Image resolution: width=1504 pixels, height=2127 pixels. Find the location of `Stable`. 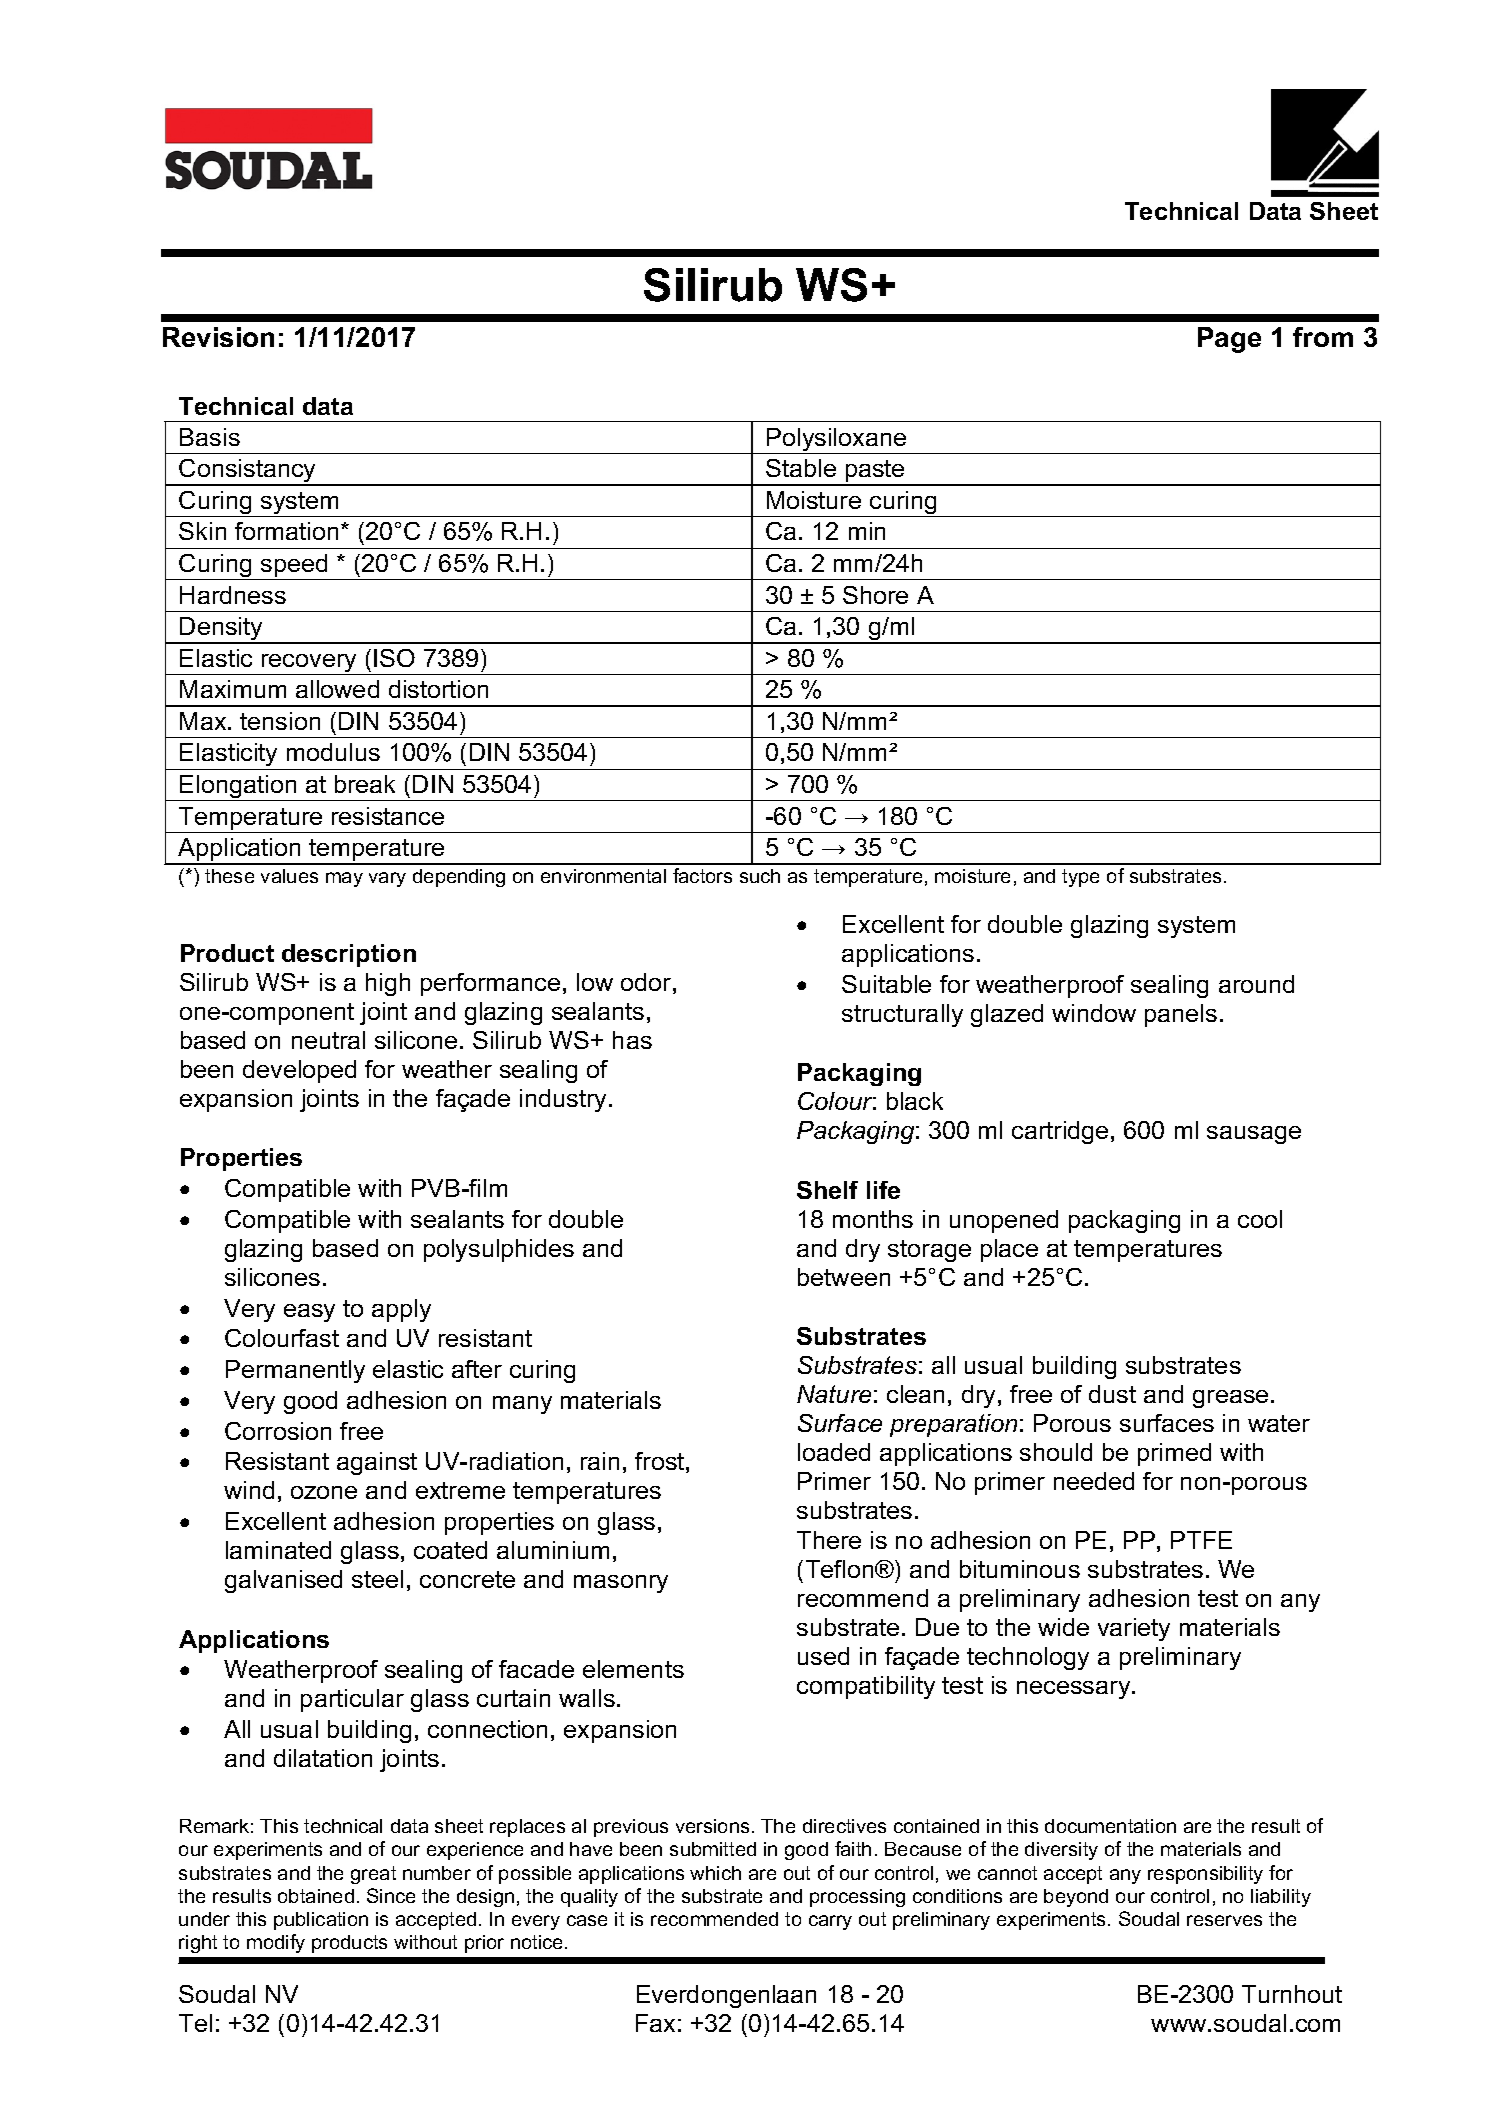

Stable is located at coordinates (801, 468).
